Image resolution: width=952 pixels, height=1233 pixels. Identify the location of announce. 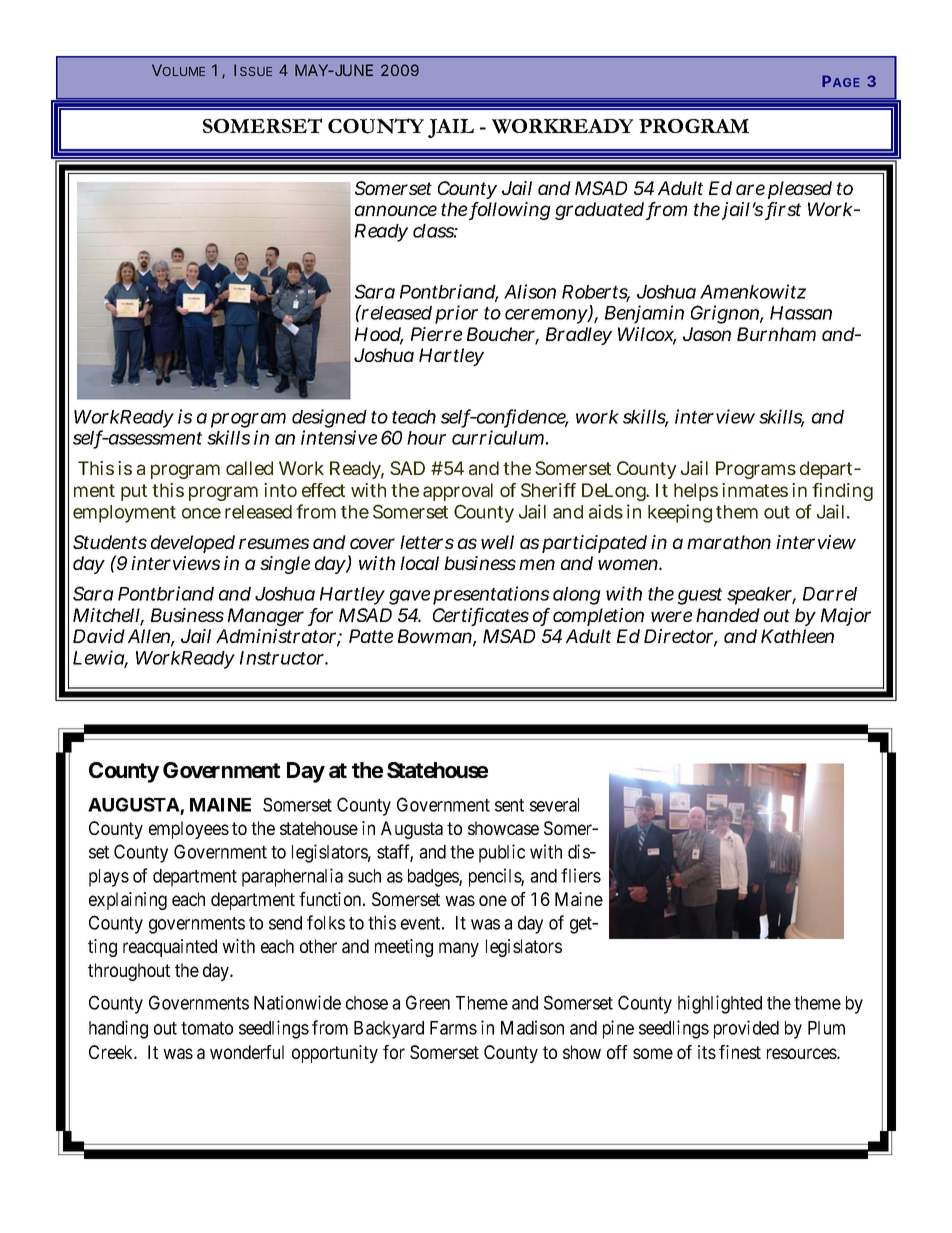
(396, 210).
